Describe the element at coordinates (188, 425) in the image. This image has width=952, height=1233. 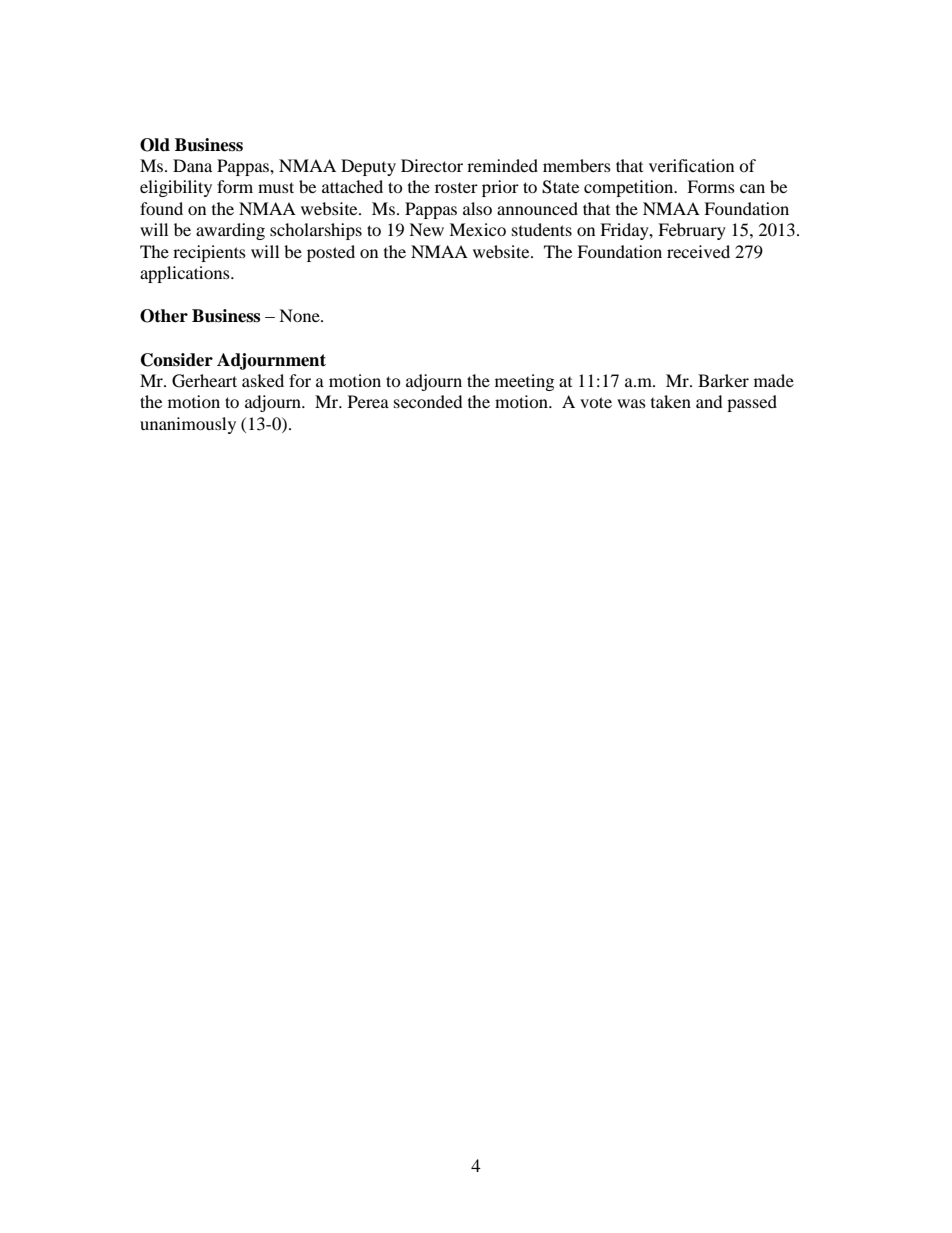
I see `unanimously` at that location.
